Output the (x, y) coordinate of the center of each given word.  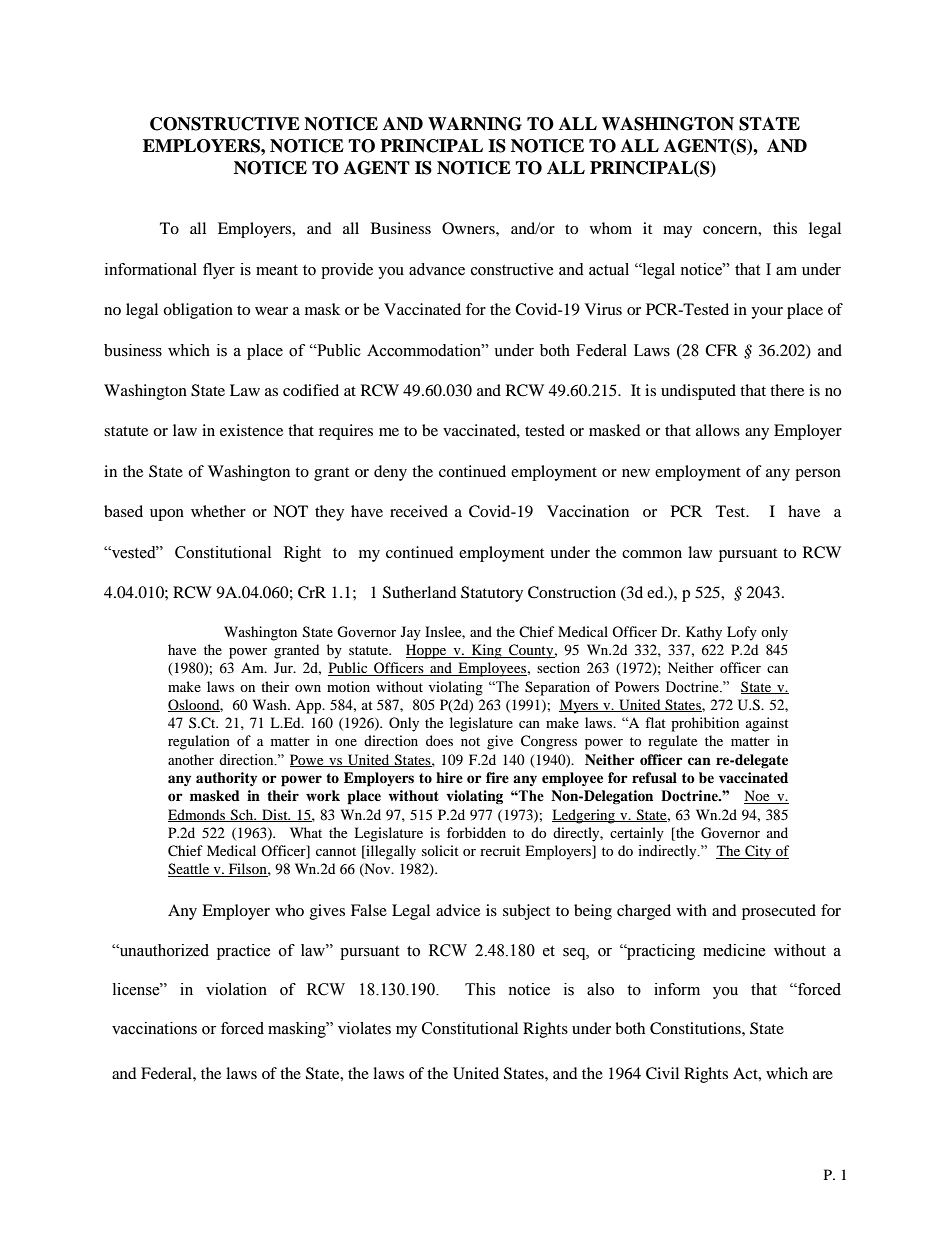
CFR (721, 350)
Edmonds (198, 815)
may (677, 232)
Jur (284, 667)
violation (236, 989)
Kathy (704, 633)
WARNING (475, 124)
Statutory (492, 594)
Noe (758, 797)
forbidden (476, 832)
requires (346, 432)
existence (251, 430)
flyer (219, 271)
